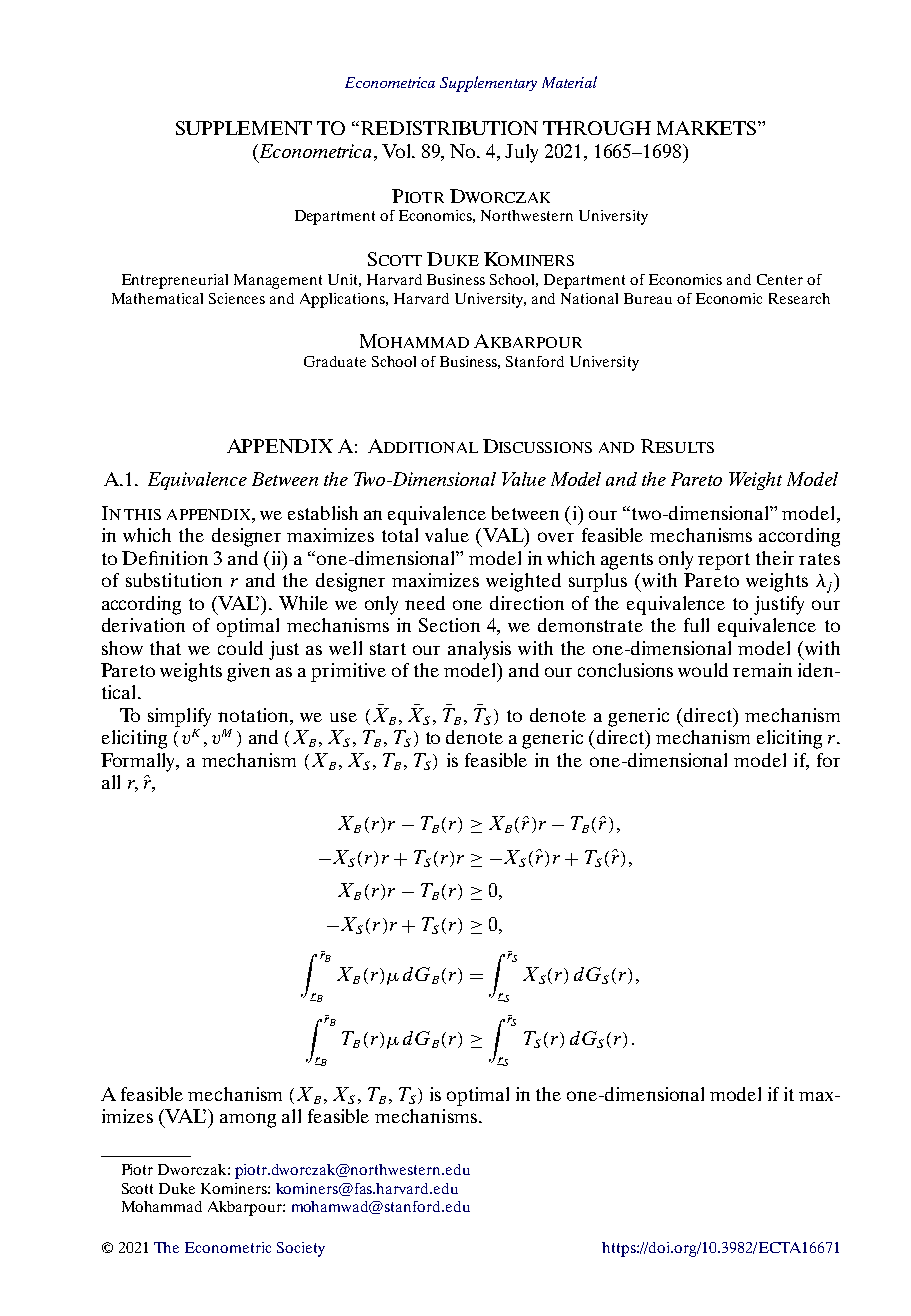  I want to click on REDISTRIBUTION, so click(448, 128).
